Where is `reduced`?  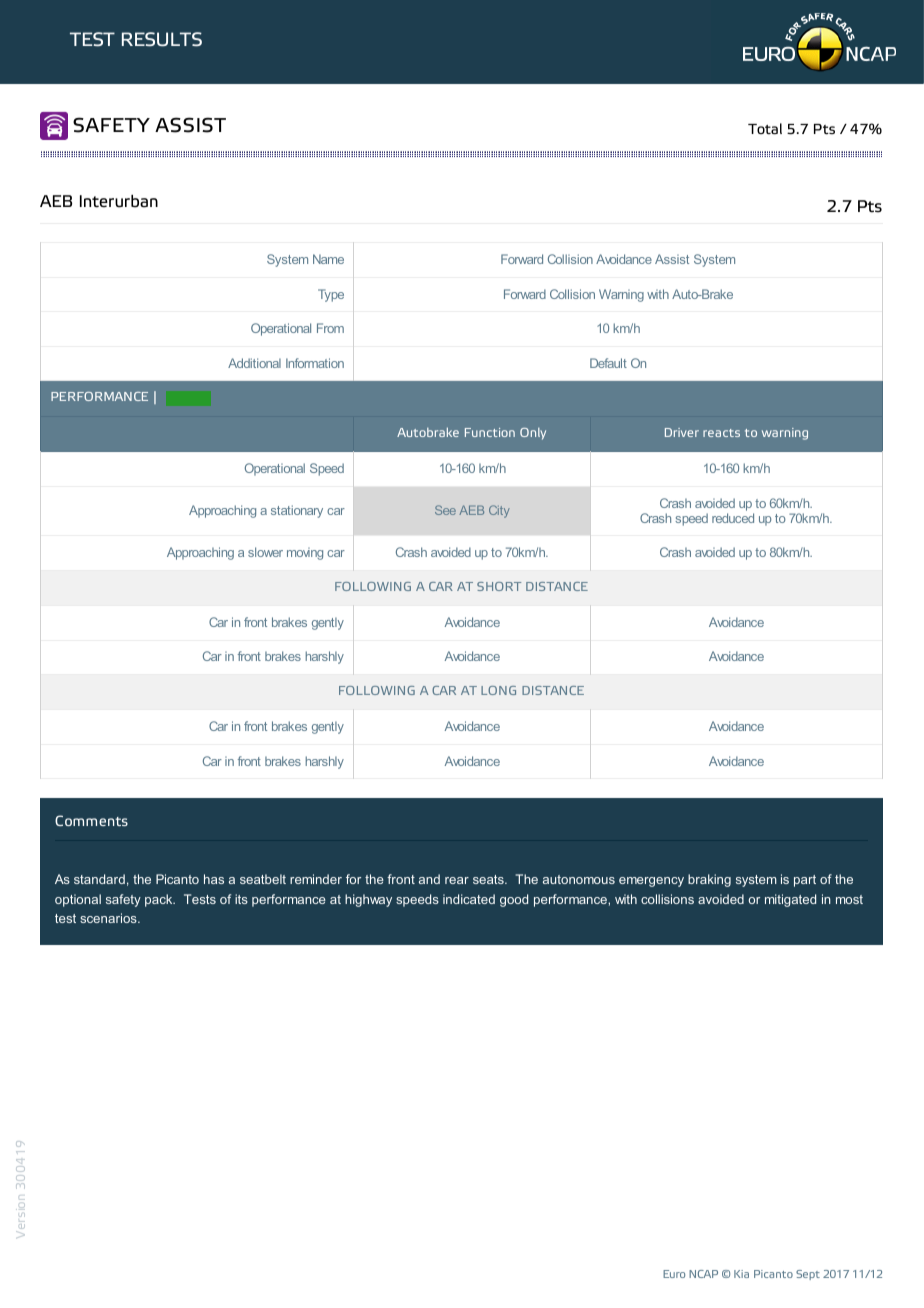
reduced is located at coordinates (733, 518).
